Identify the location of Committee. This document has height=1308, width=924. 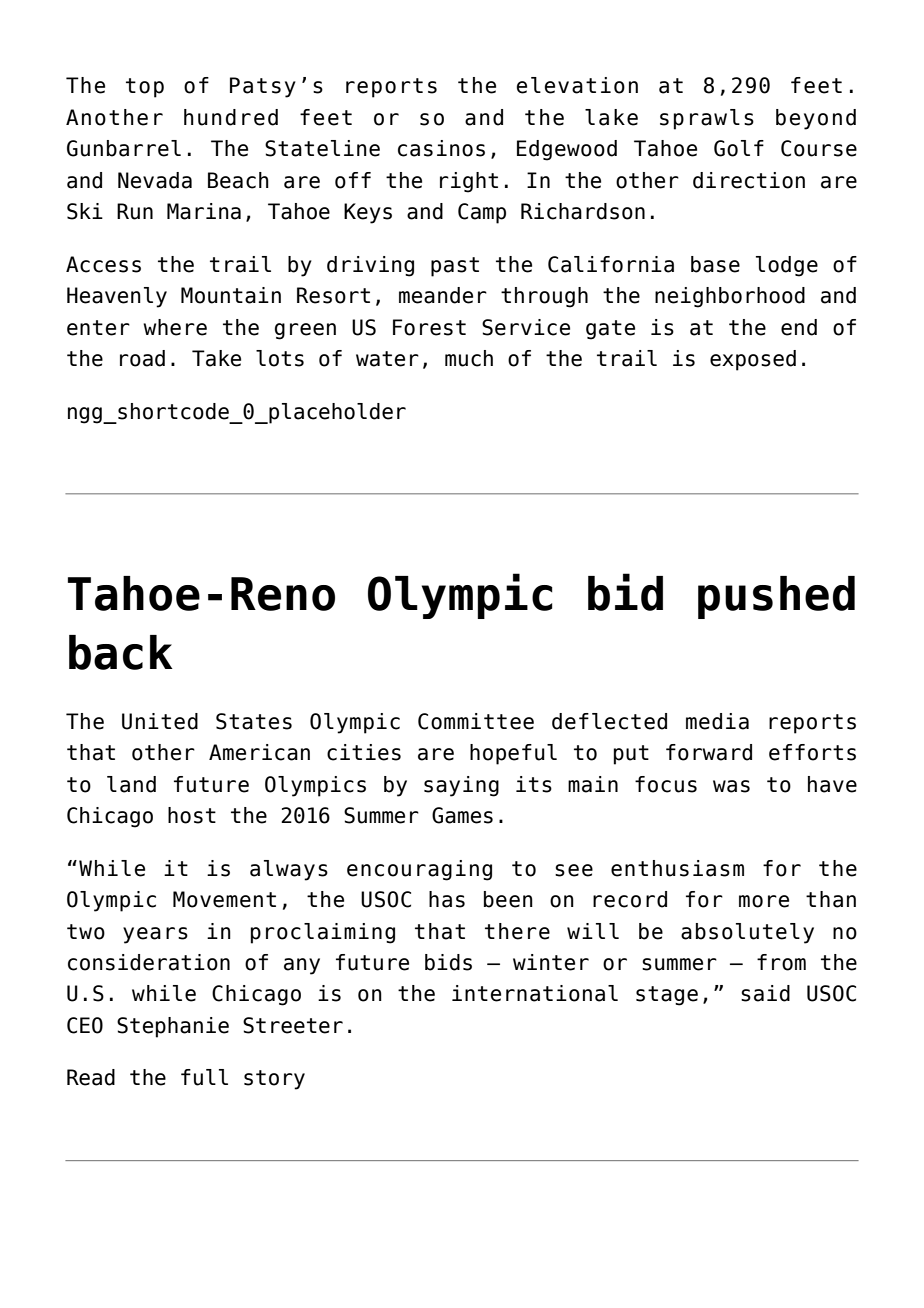
(476, 721).
